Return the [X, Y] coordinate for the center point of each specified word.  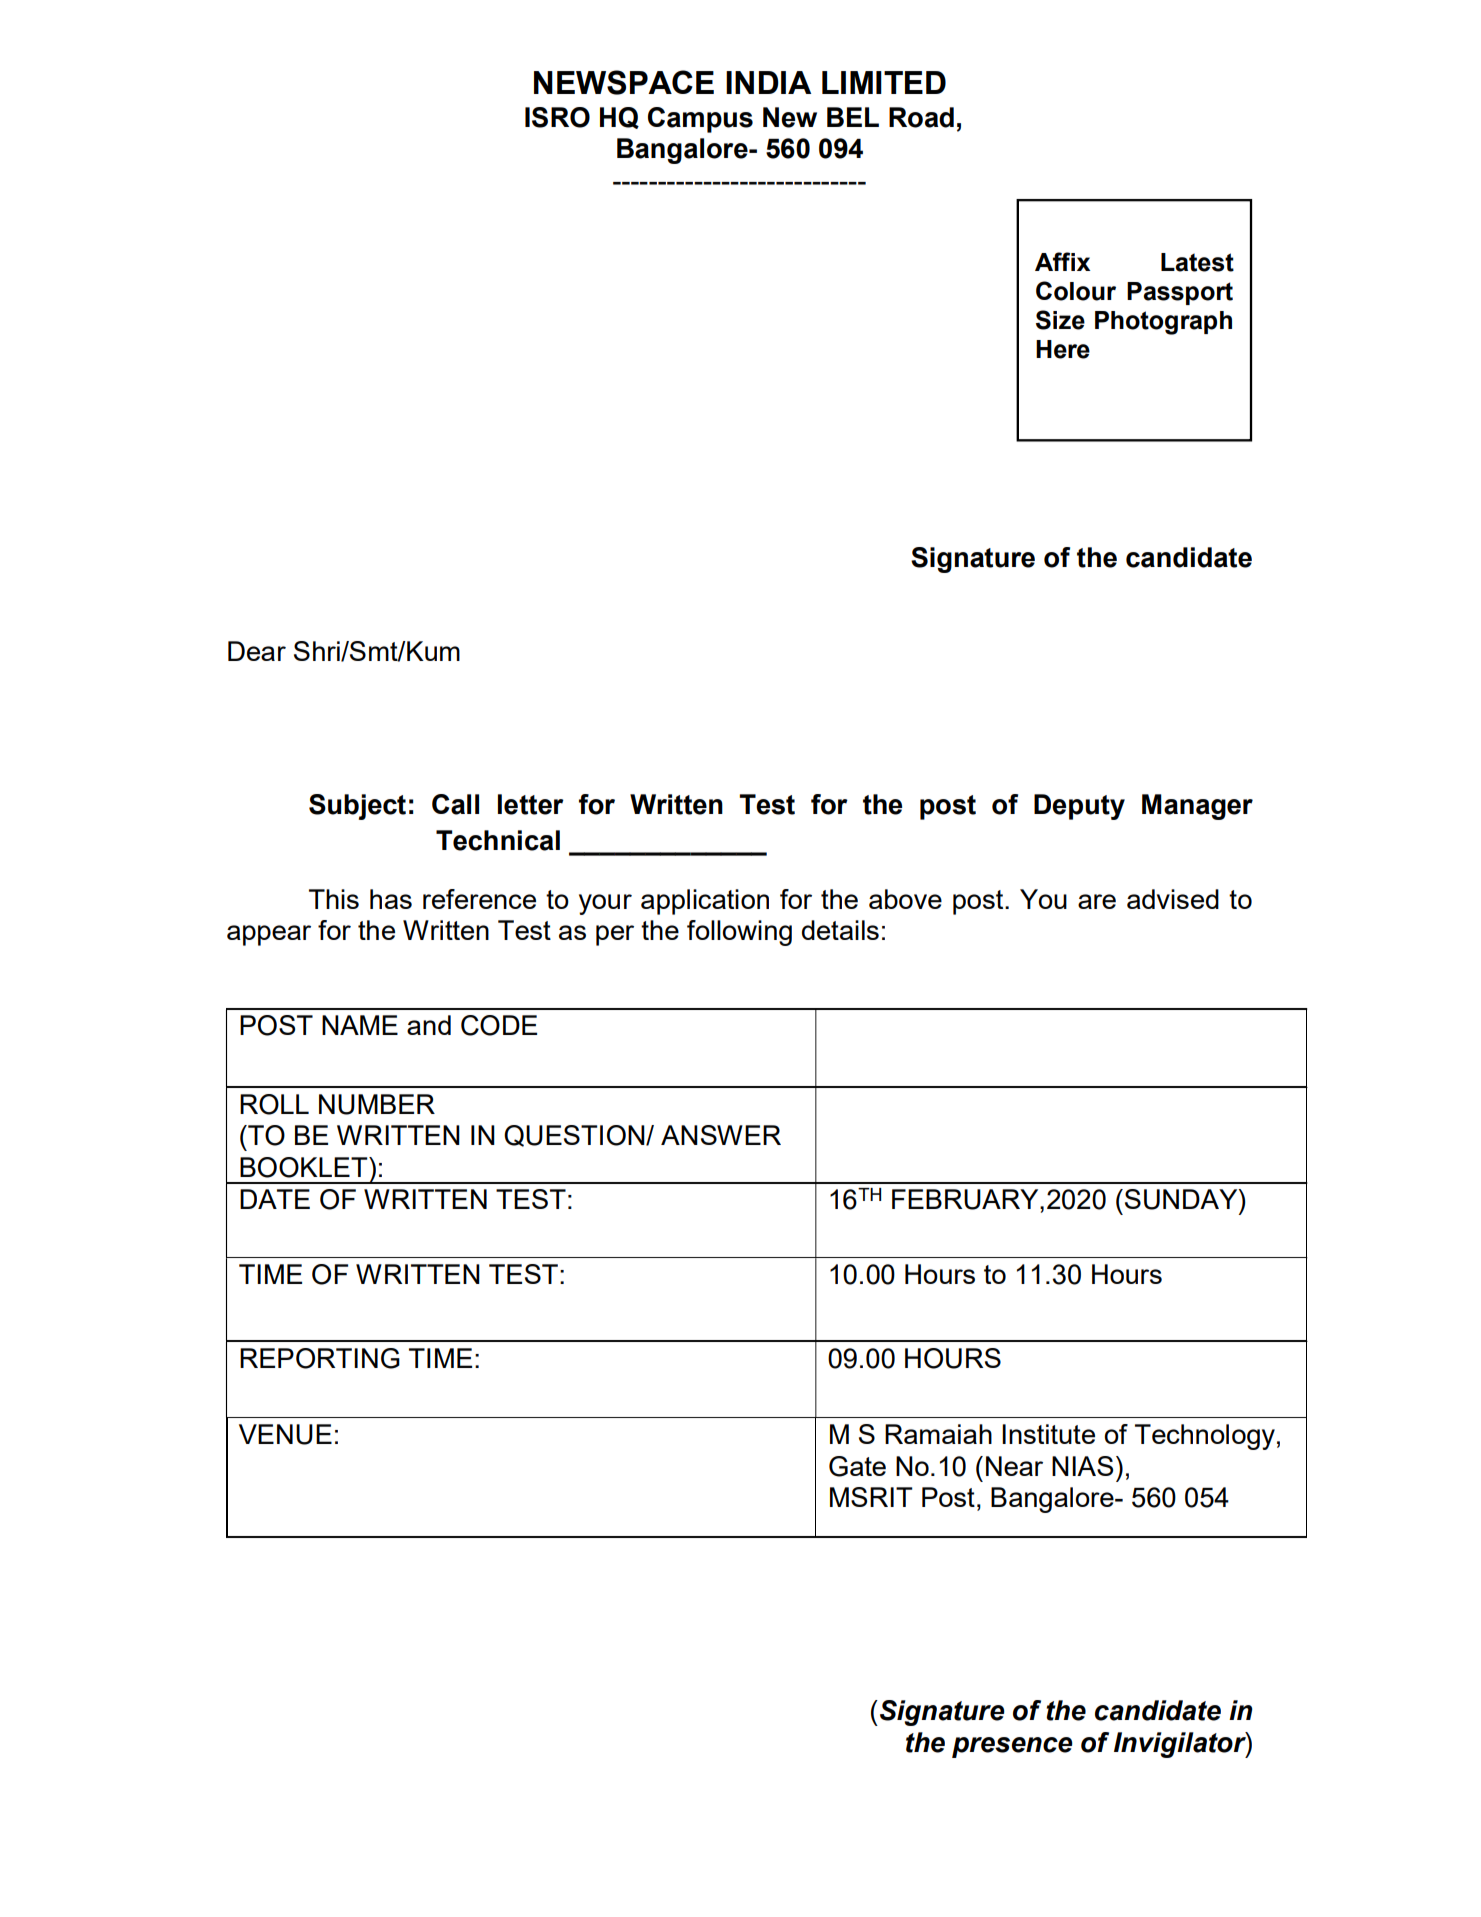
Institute [1048, 1434]
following [739, 933]
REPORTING [320, 1358]
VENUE [285, 1434]
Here [1063, 349]
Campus [700, 120]
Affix [1062, 261]
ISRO [557, 117]
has [391, 899]
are [1097, 901]
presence [1012, 1747]
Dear [257, 651]
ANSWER [721, 1135]
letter [531, 804]
